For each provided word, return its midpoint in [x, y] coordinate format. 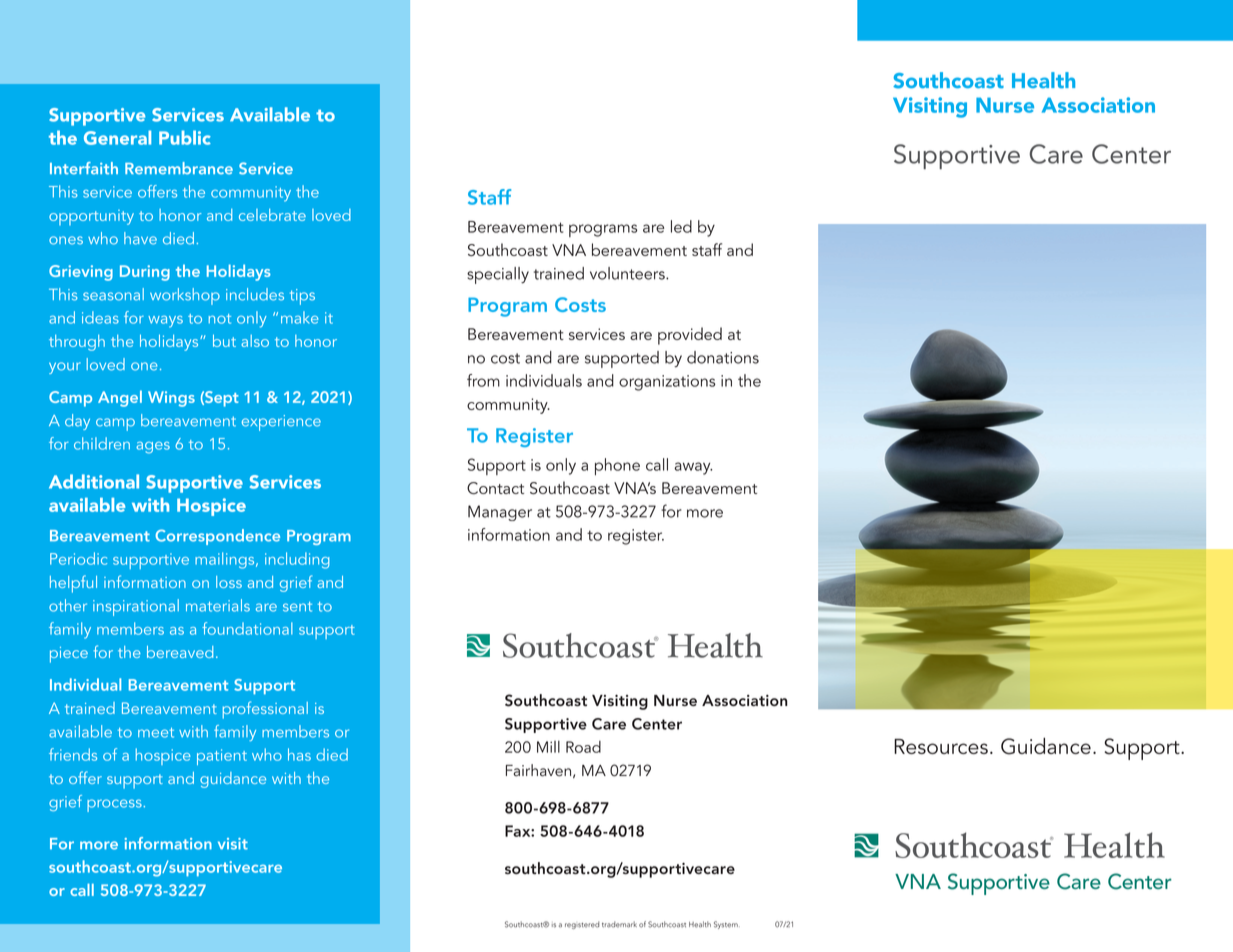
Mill [548, 747]
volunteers [628, 273]
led [681, 226]
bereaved [180, 652]
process [115, 805]
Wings [171, 399]
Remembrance [179, 168]
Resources [941, 746]
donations [723, 357]
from [483, 380]
